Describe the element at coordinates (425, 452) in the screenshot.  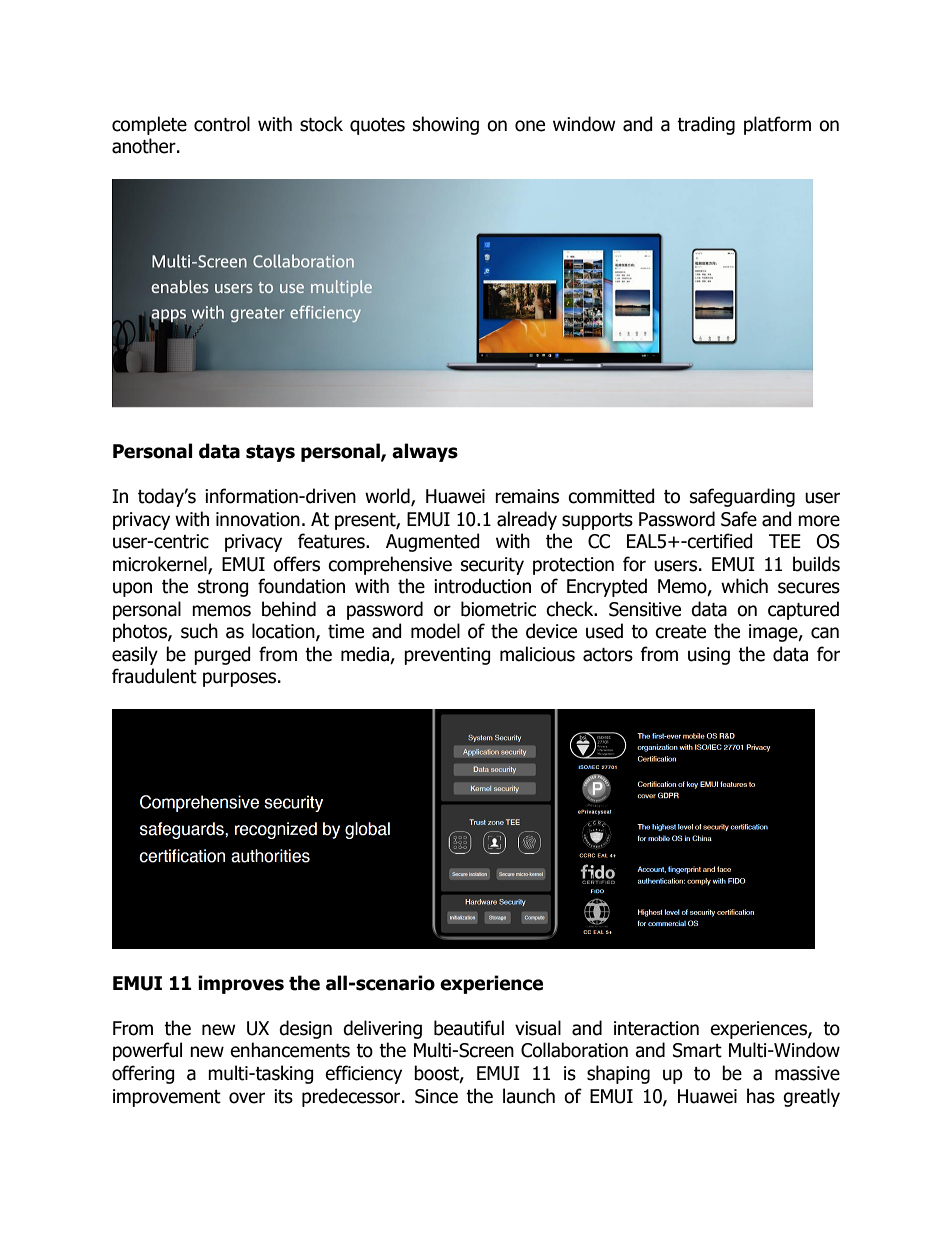
I see `always` at that location.
